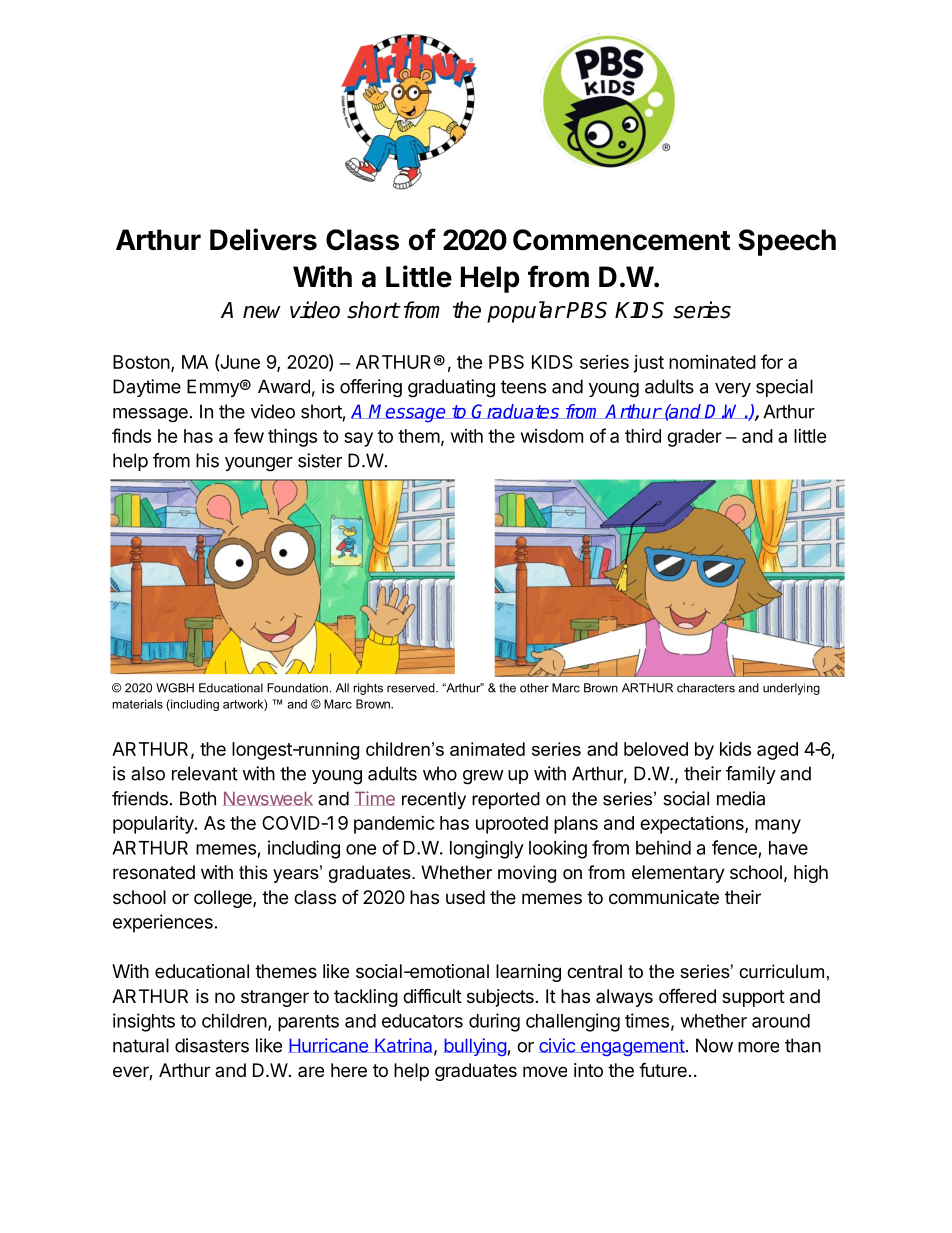 The image size is (952, 1233). I want to click on Commencement, so click(621, 240).
